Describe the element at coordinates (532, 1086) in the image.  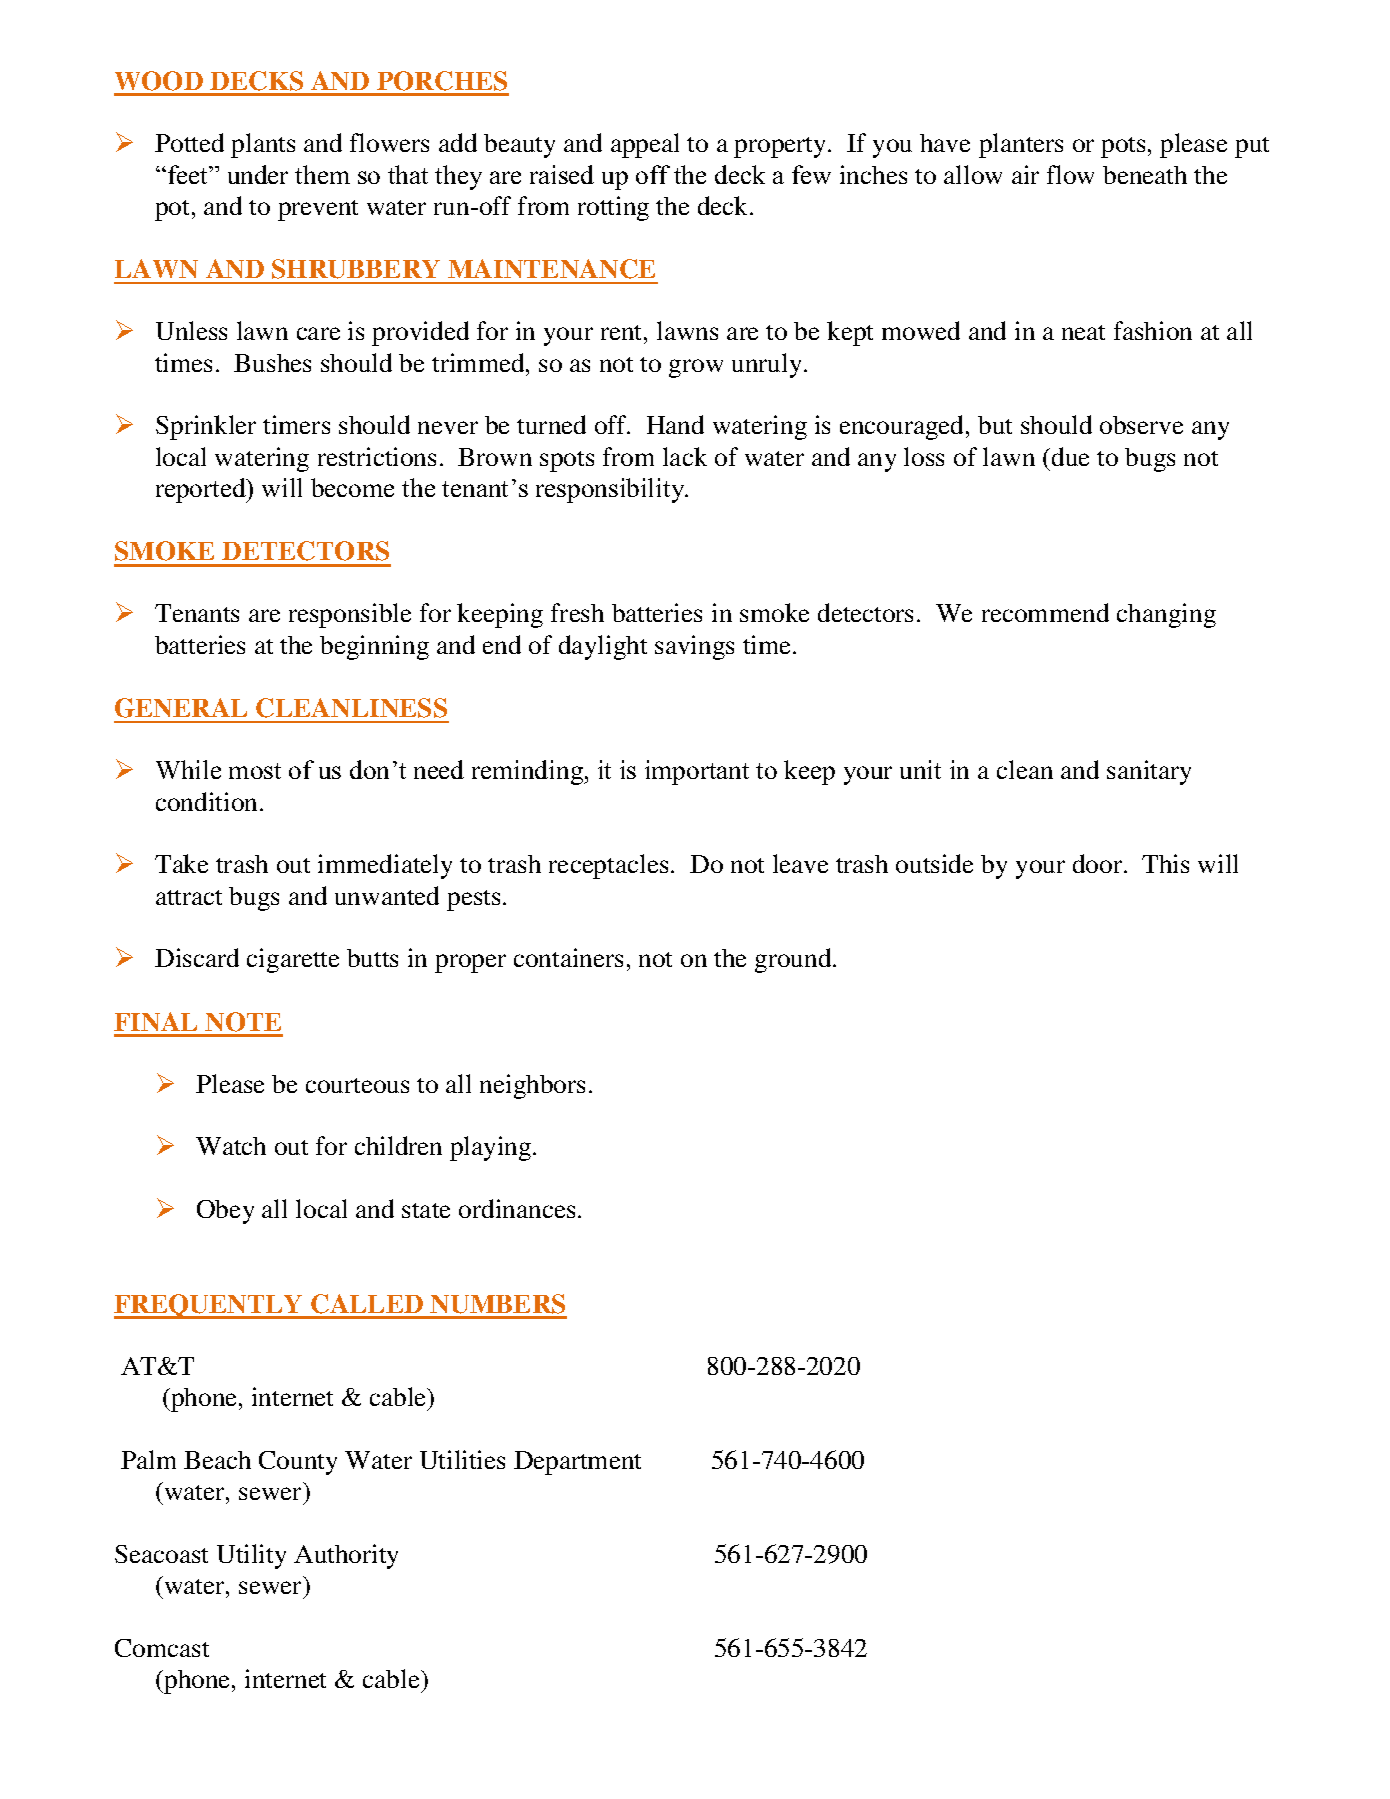
I see `neighbors` at that location.
